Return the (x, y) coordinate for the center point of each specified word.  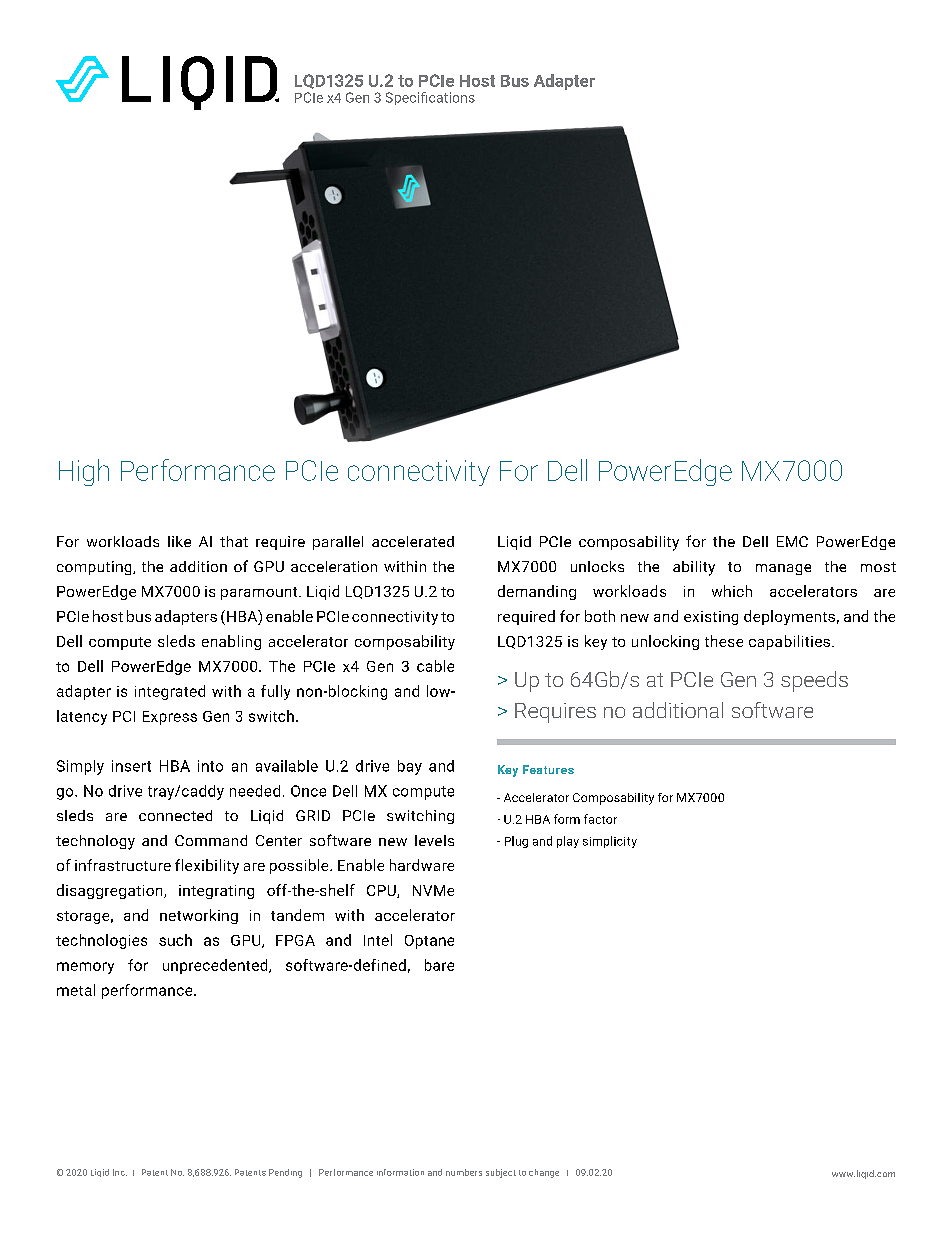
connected (175, 815)
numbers (464, 1172)
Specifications (430, 98)
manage (783, 569)
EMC (792, 541)
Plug (516, 842)
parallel (338, 543)
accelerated (413, 541)
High (84, 472)
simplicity (610, 842)
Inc (120, 1172)
